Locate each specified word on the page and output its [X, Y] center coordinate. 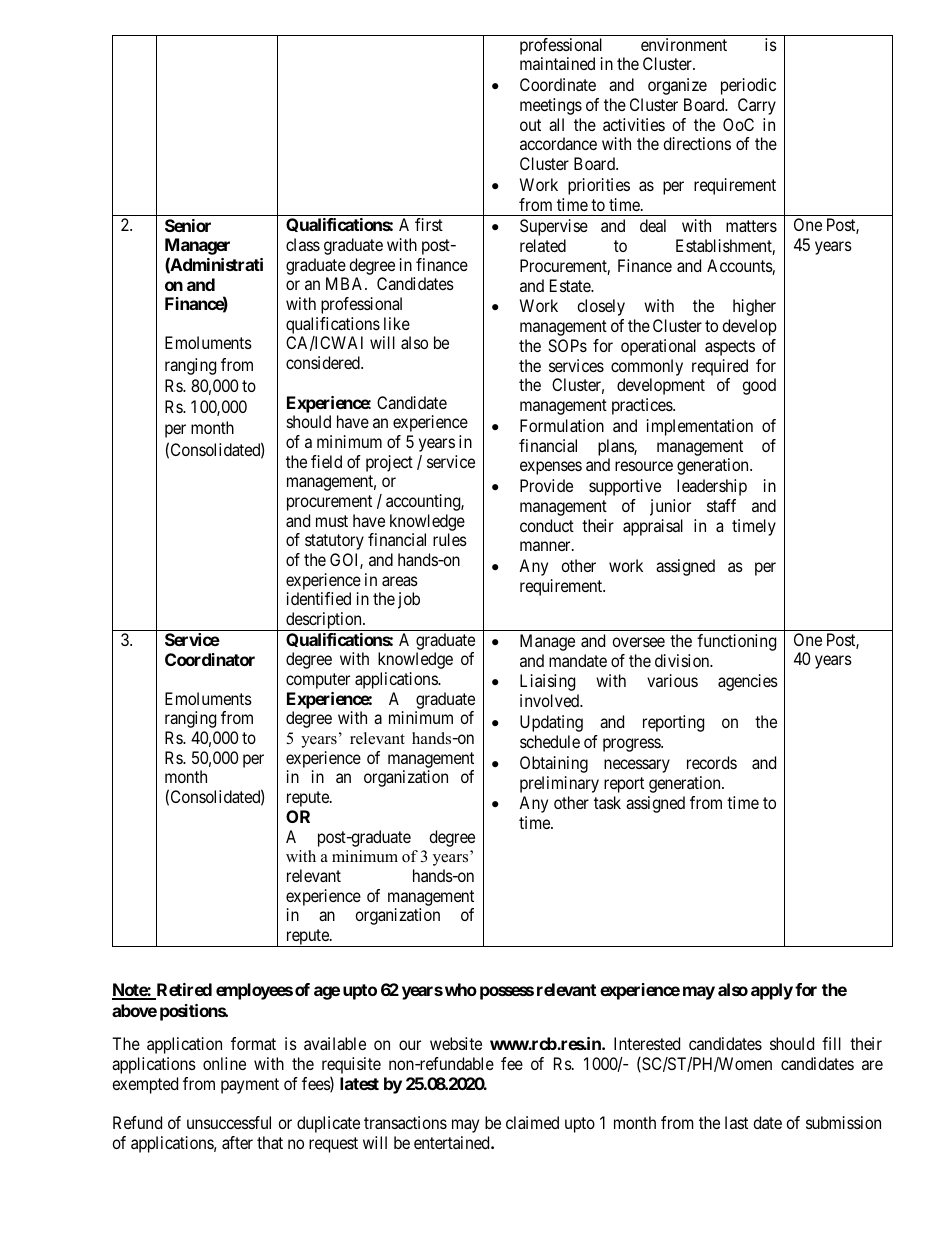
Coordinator [210, 659]
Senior [188, 225]
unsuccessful [229, 1122]
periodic [748, 86]
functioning [736, 642]
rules [450, 539]
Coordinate [558, 84]
